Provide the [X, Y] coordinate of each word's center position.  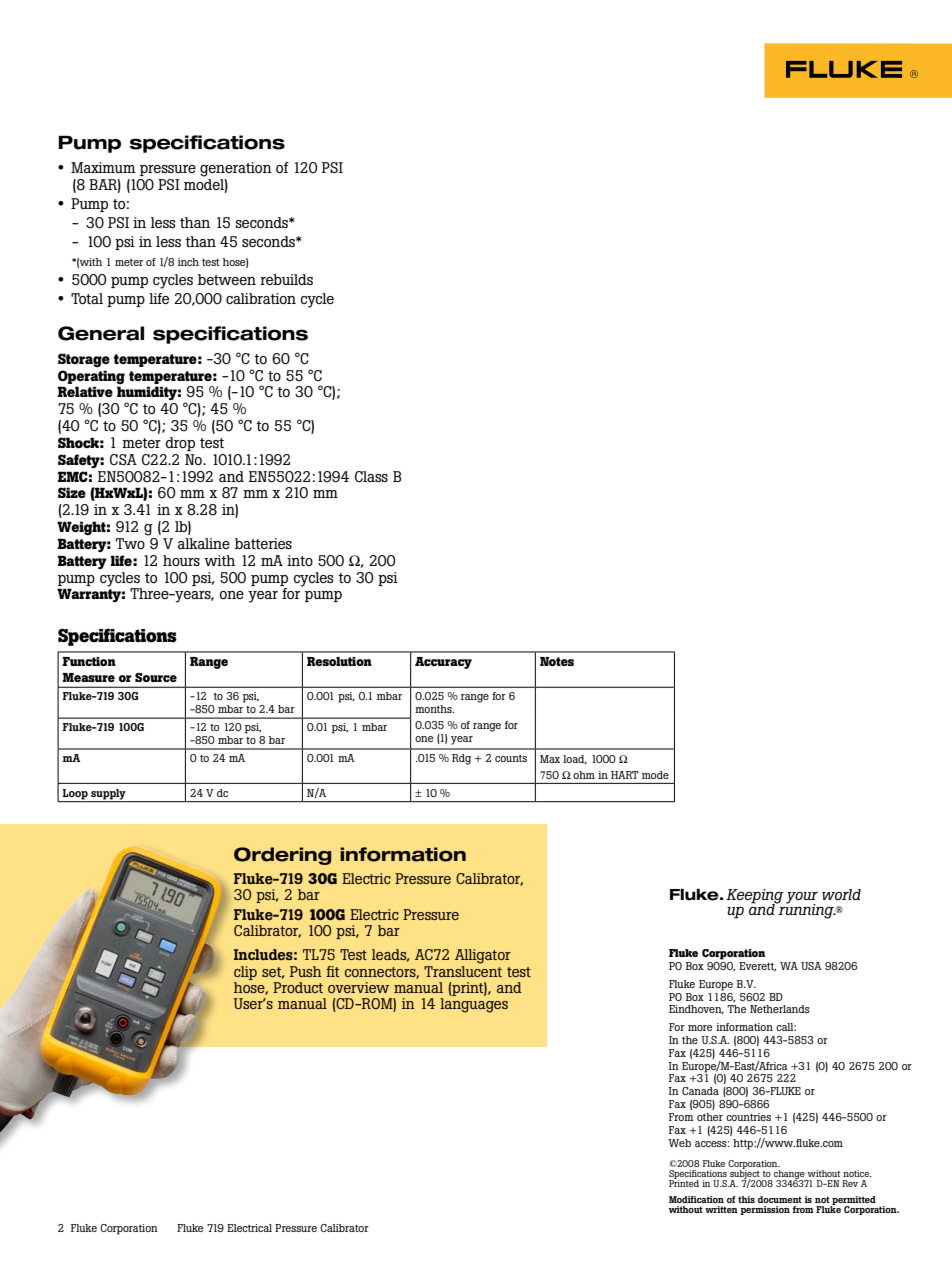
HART [624, 775]
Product [298, 987]
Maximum [103, 167]
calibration [261, 298]
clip [245, 973]
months [434, 709]
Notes [557, 661]
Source [156, 677]
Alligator [483, 956]
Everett [757, 966]
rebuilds [286, 279]
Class [371, 476]
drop [180, 444]
